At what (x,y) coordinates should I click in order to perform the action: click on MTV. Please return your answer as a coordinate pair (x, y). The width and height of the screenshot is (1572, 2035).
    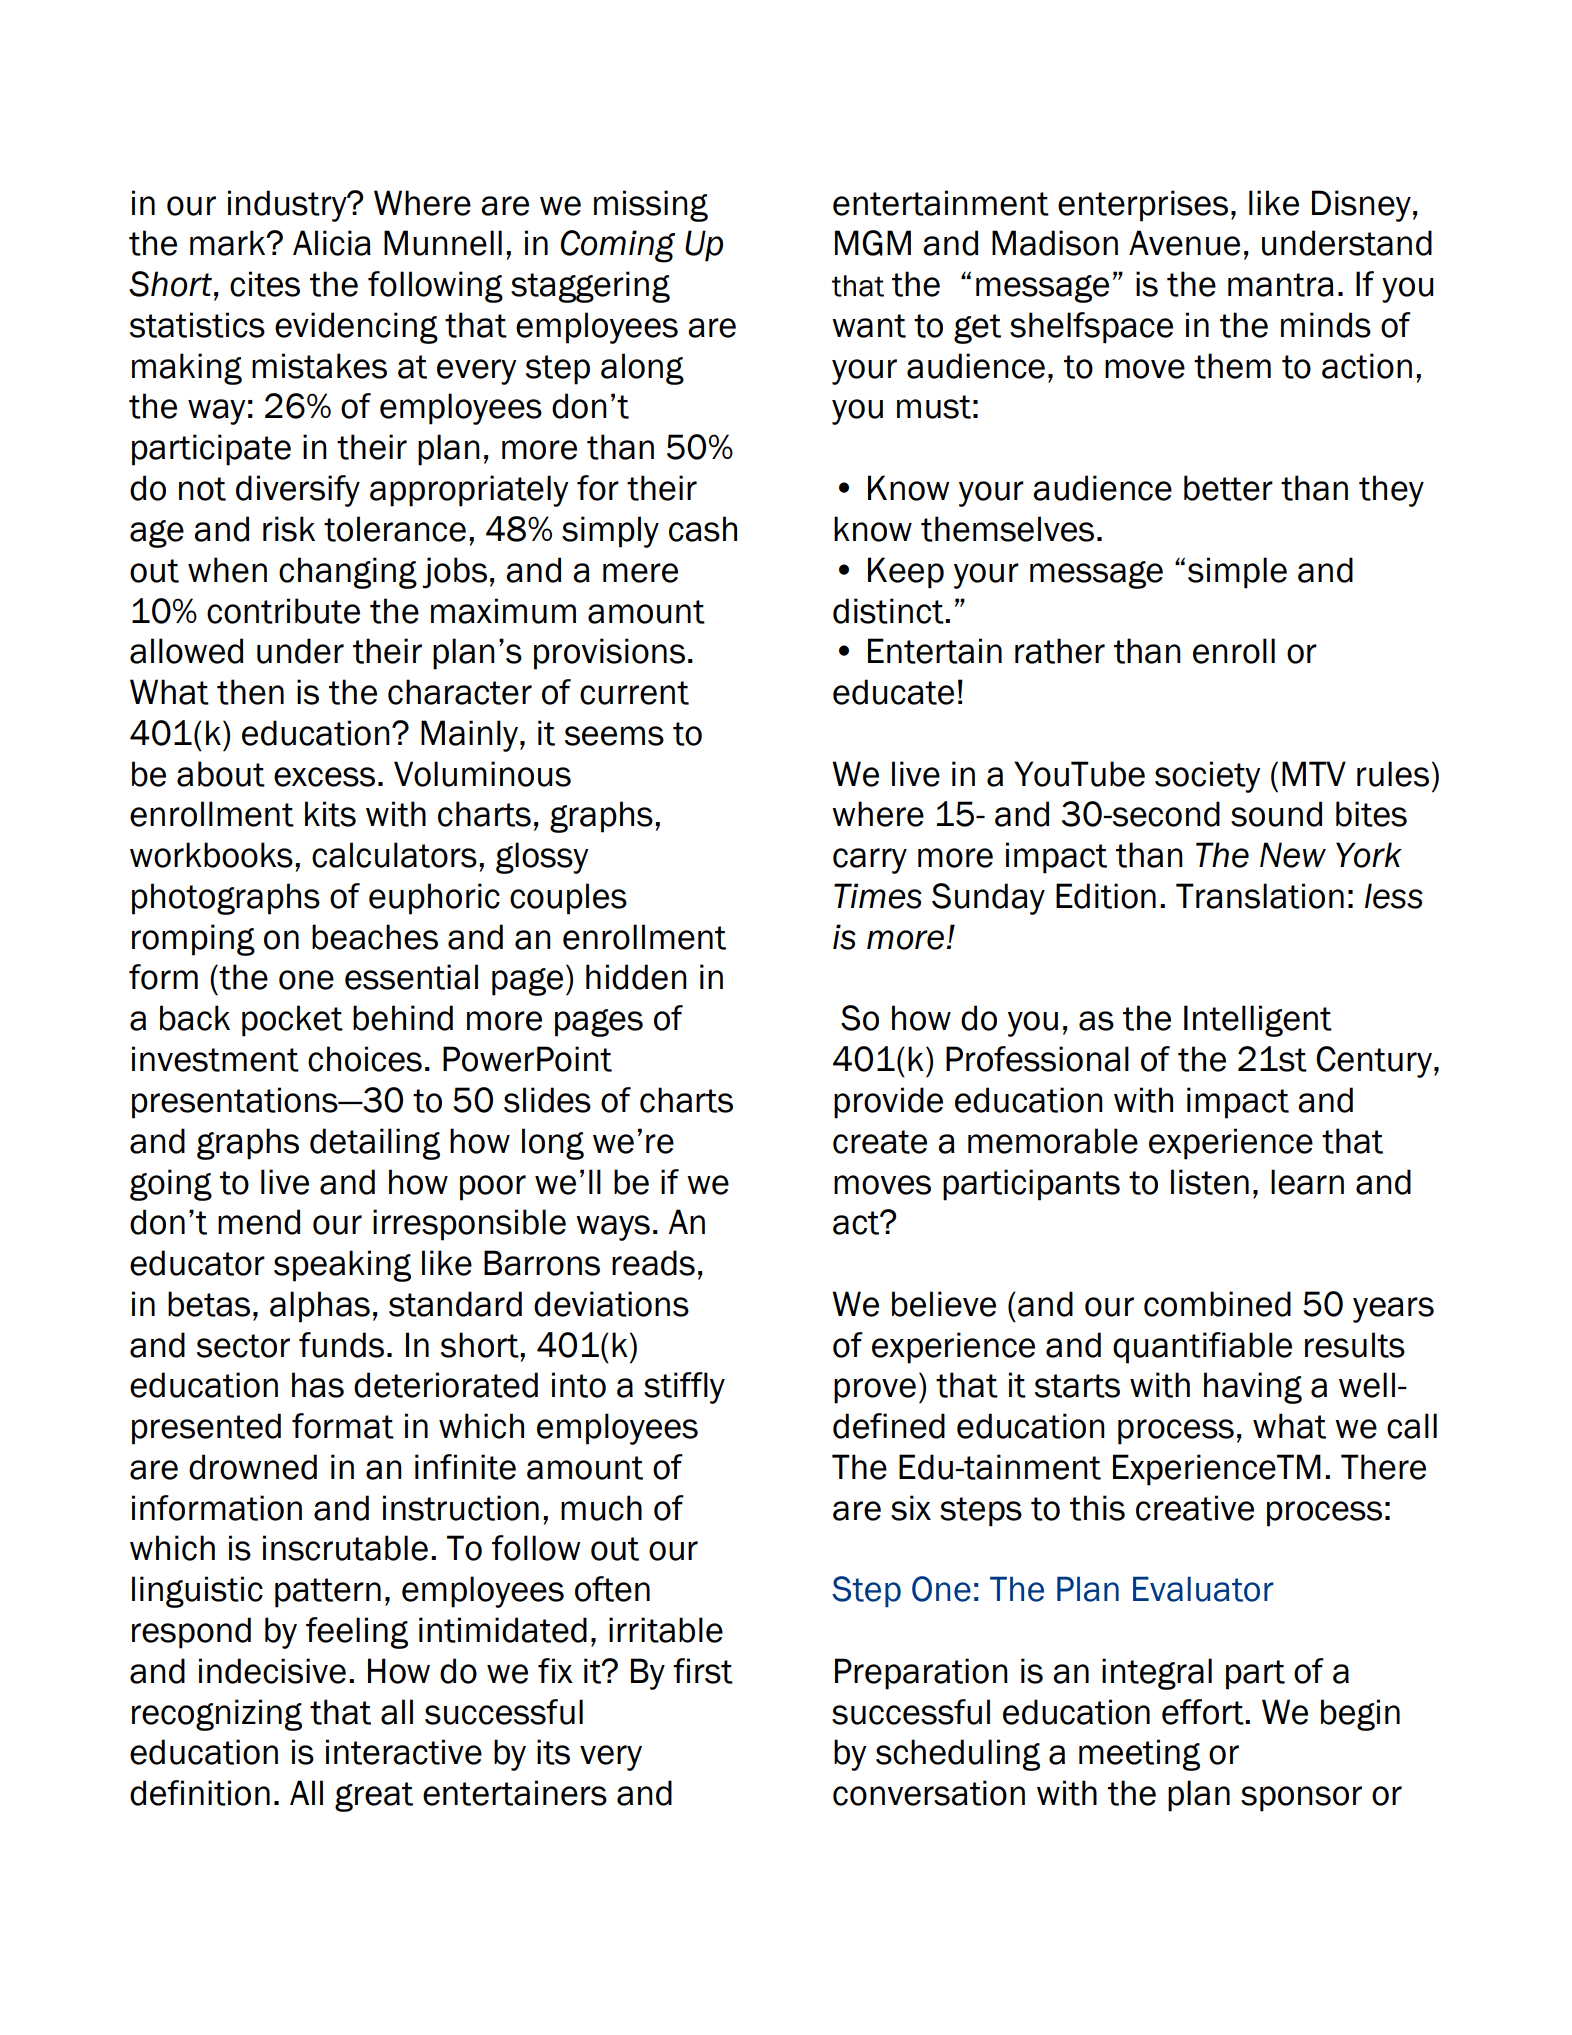
    Looking at the image, I should click on (1314, 773).
